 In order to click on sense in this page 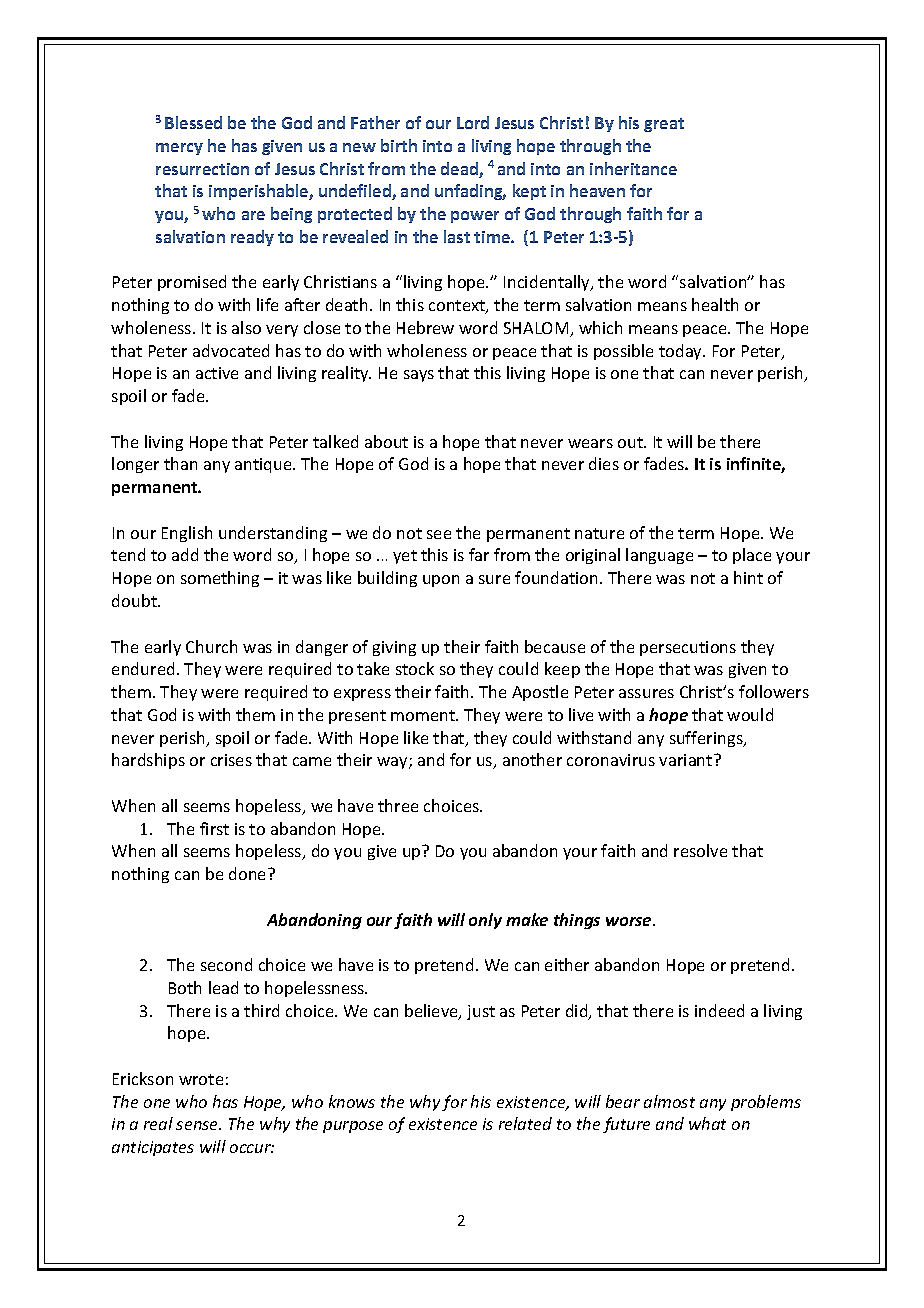, I will do `click(198, 1125)`.
